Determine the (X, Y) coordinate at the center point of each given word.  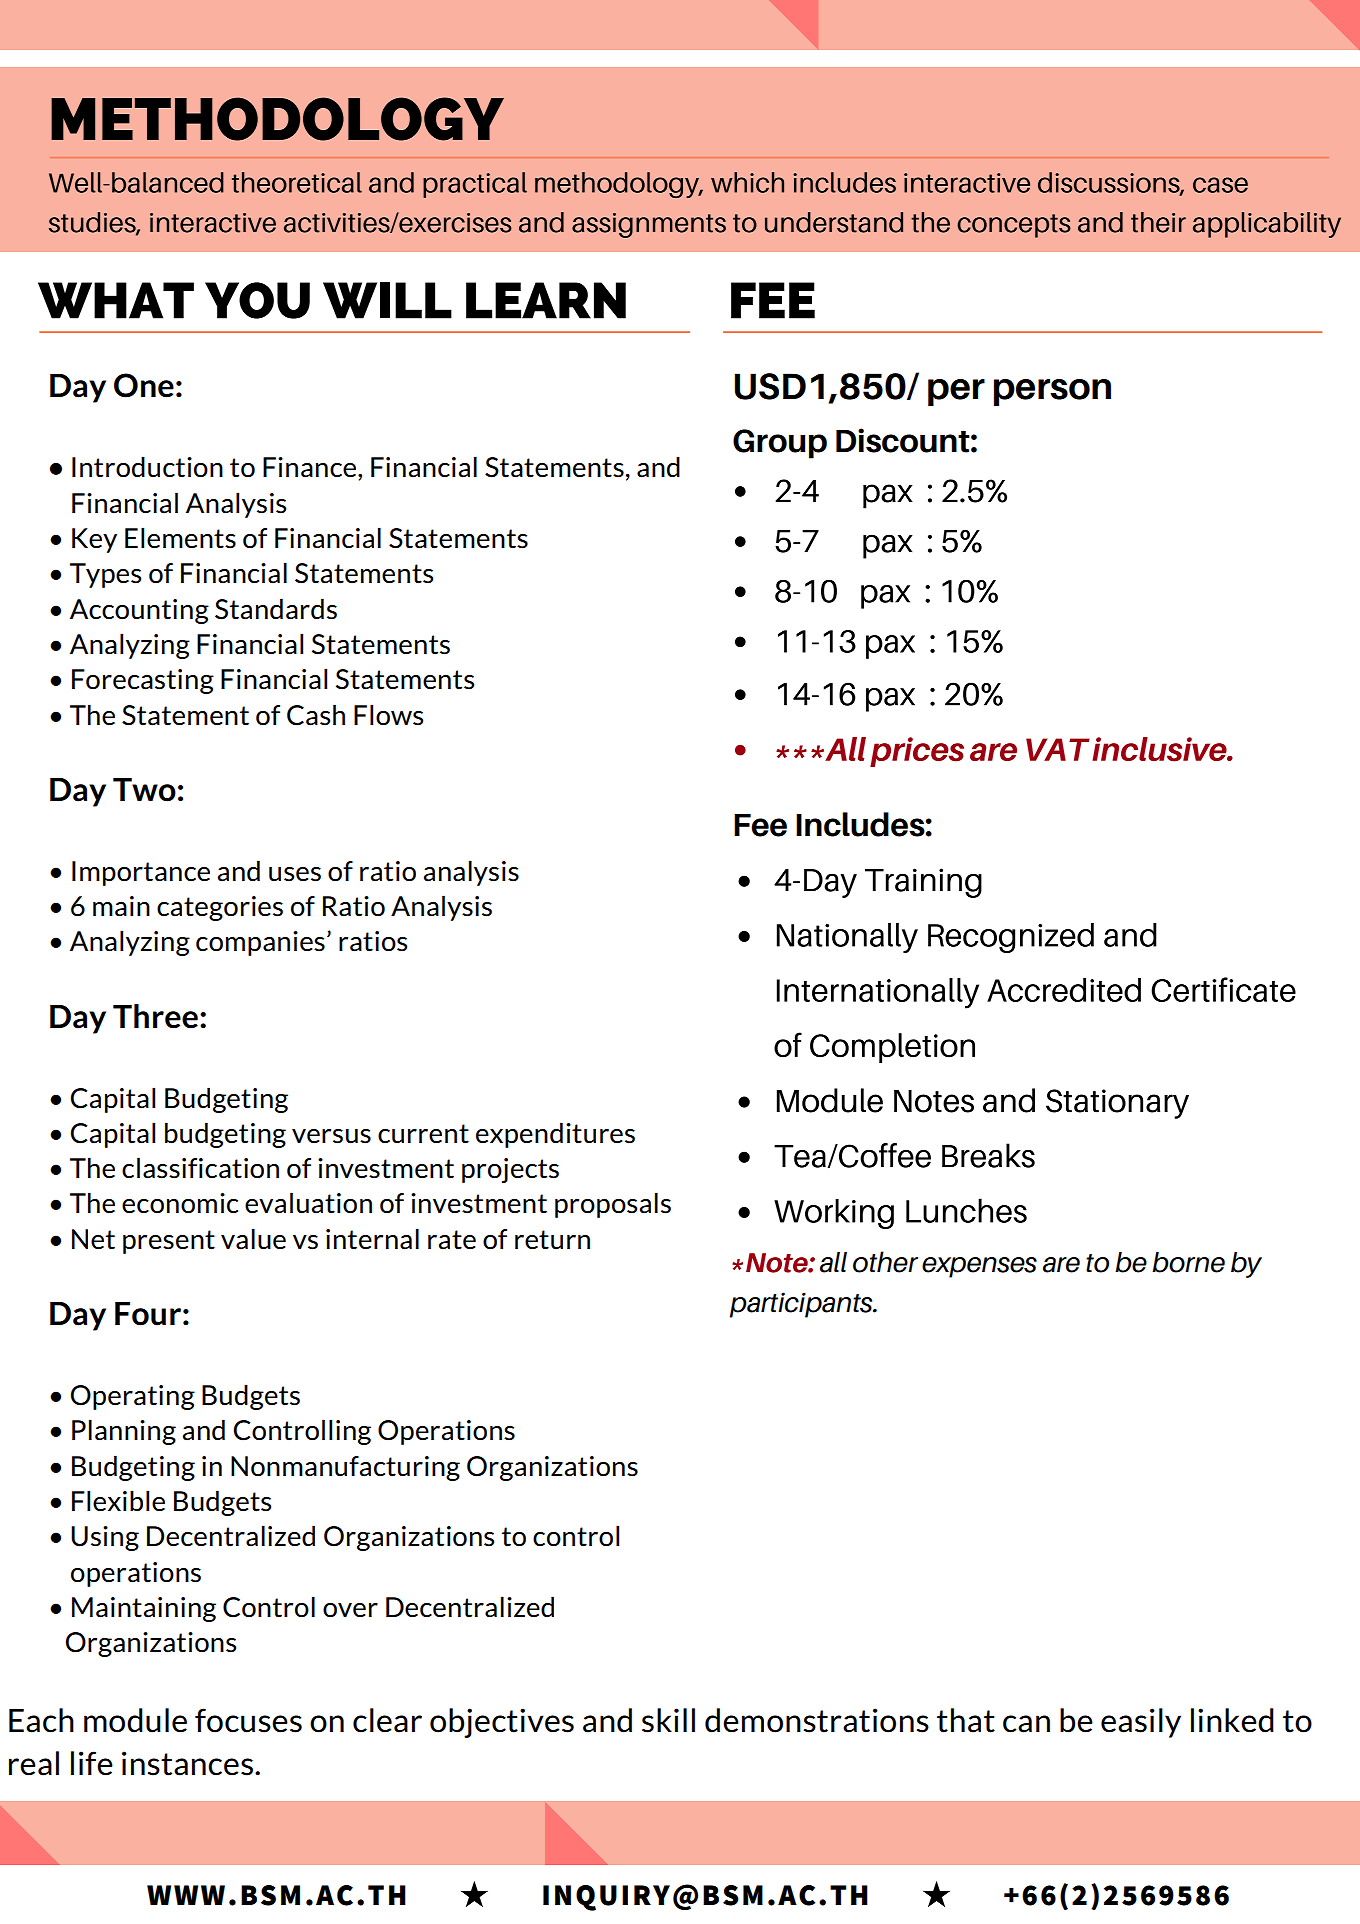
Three (155, 1016)
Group (780, 444)
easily (1141, 1723)
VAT (1058, 749)
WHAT (116, 300)
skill (668, 1720)
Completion (892, 1048)
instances (187, 1763)
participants (802, 1305)
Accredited (1064, 990)
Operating (133, 1397)
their (1158, 222)
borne (1188, 1262)
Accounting (139, 611)
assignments (649, 225)
